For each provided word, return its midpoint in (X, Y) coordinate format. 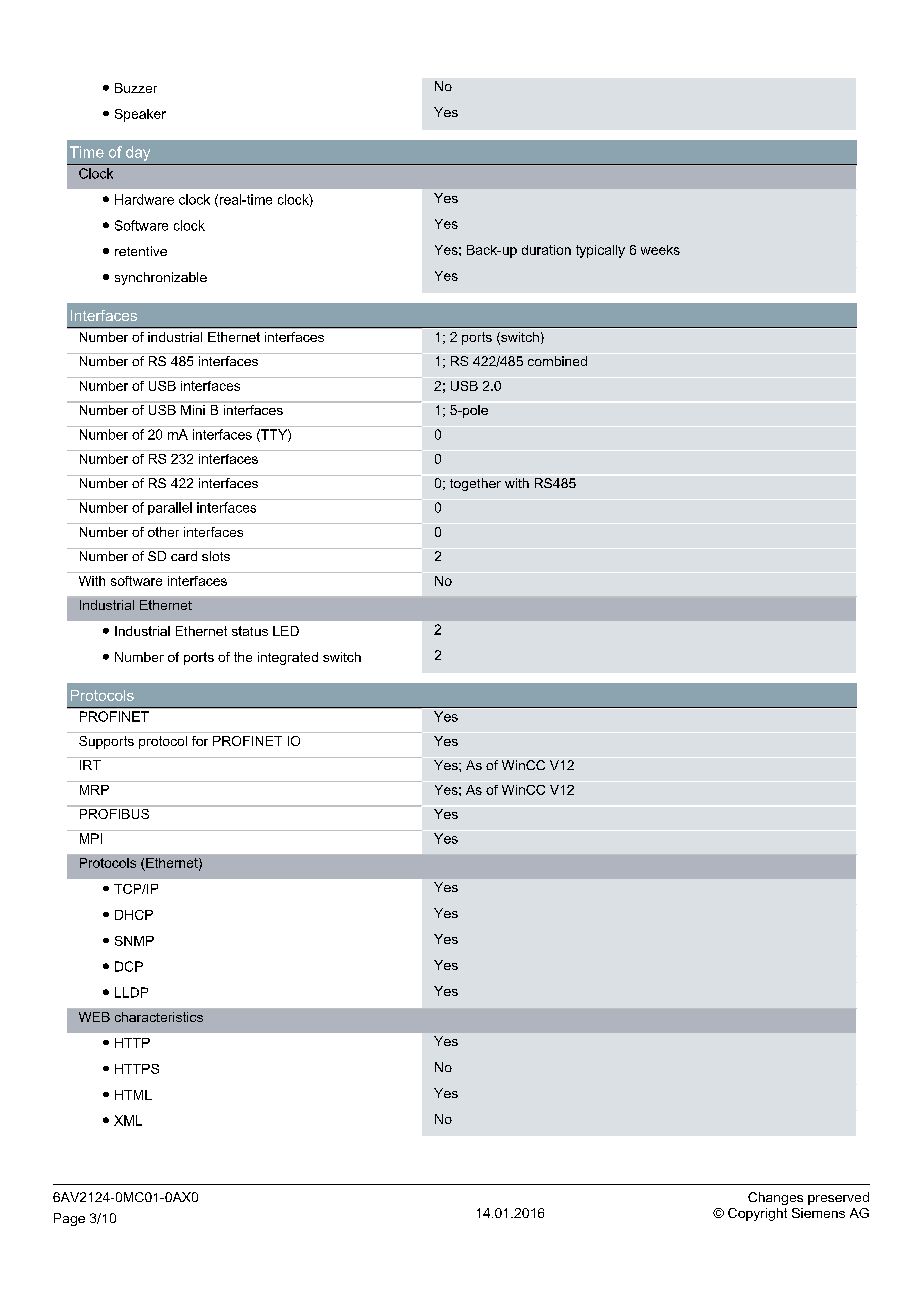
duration (546, 250)
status (250, 631)
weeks (660, 250)
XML (128, 1120)
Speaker (140, 115)
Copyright (757, 1214)
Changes (775, 1198)
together (475, 484)
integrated (288, 658)
